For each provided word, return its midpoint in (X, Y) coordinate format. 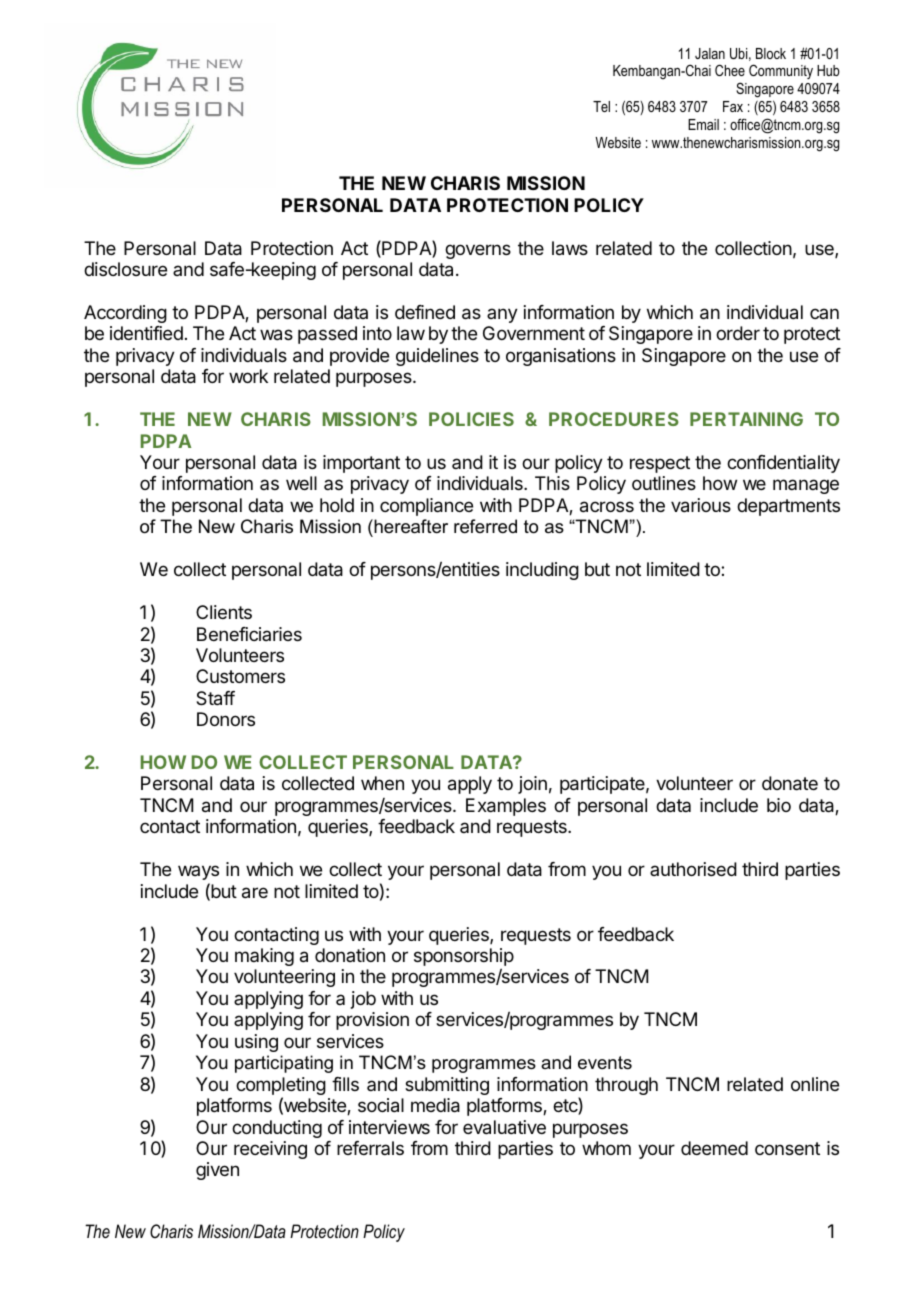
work (248, 376)
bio (779, 805)
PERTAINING (746, 419)
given (217, 1171)
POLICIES (471, 419)
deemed (714, 1148)
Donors (226, 719)
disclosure (125, 269)
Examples (506, 807)
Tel (601, 106)
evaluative (504, 1127)
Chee (730, 70)
